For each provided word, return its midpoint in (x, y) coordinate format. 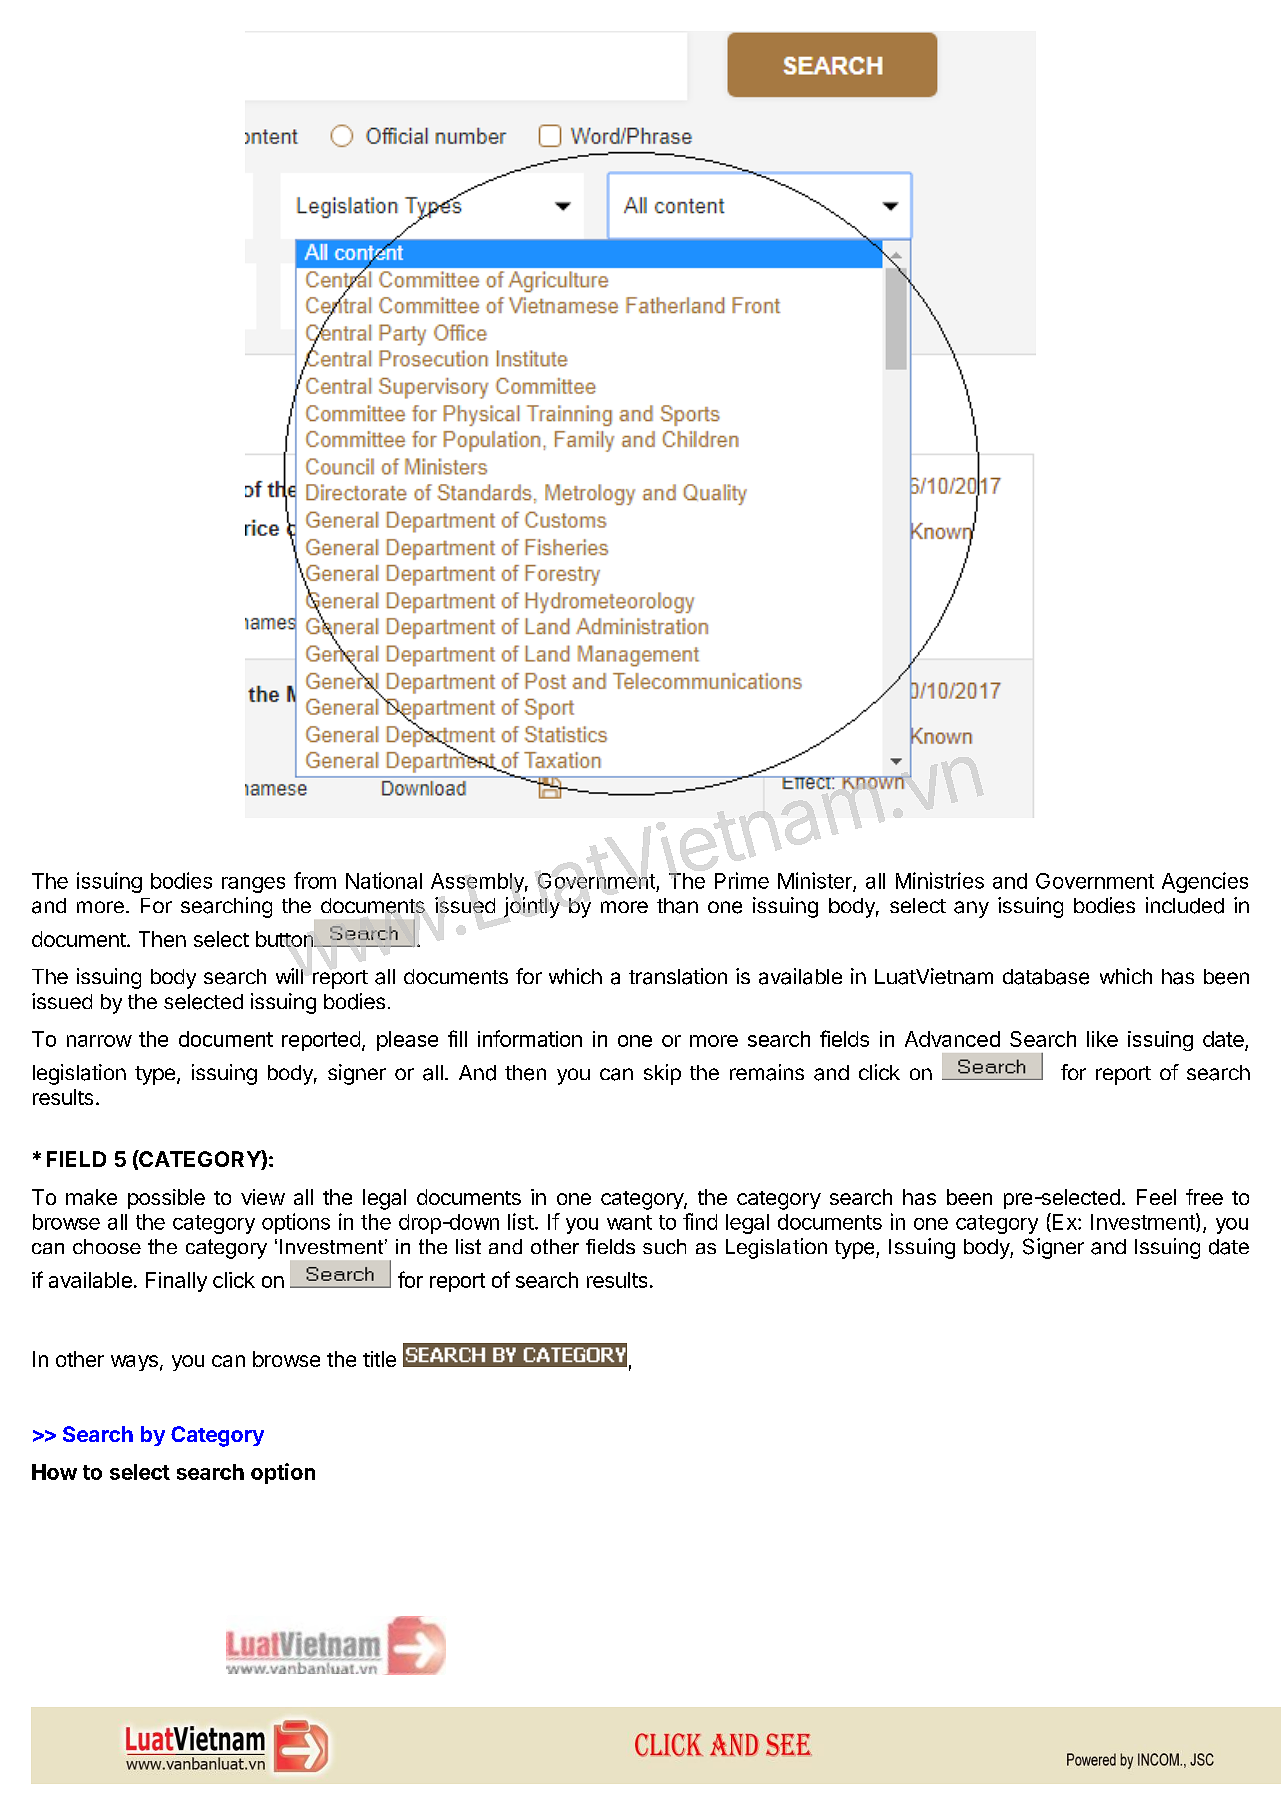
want (629, 1222)
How (54, 1472)
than (677, 906)
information (530, 1038)
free (1204, 1197)
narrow (99, 1041)
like (1102, 1039)
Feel (1156, 1197)
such (664, 1246)
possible (166, 1199)
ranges (253, 885)
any (971, 909)
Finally (176, 1282)
